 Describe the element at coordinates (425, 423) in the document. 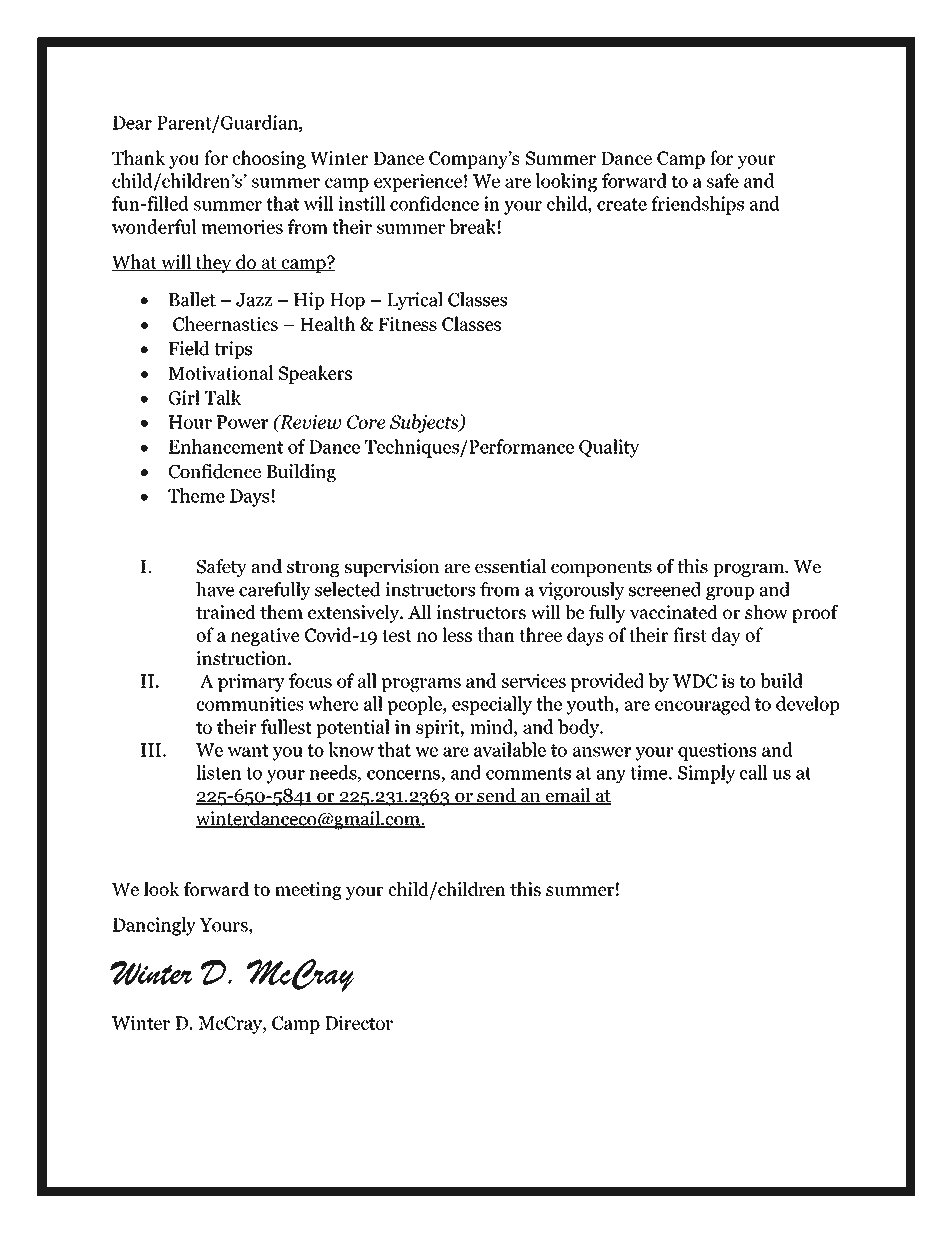

I see `Subjects` at that location.
